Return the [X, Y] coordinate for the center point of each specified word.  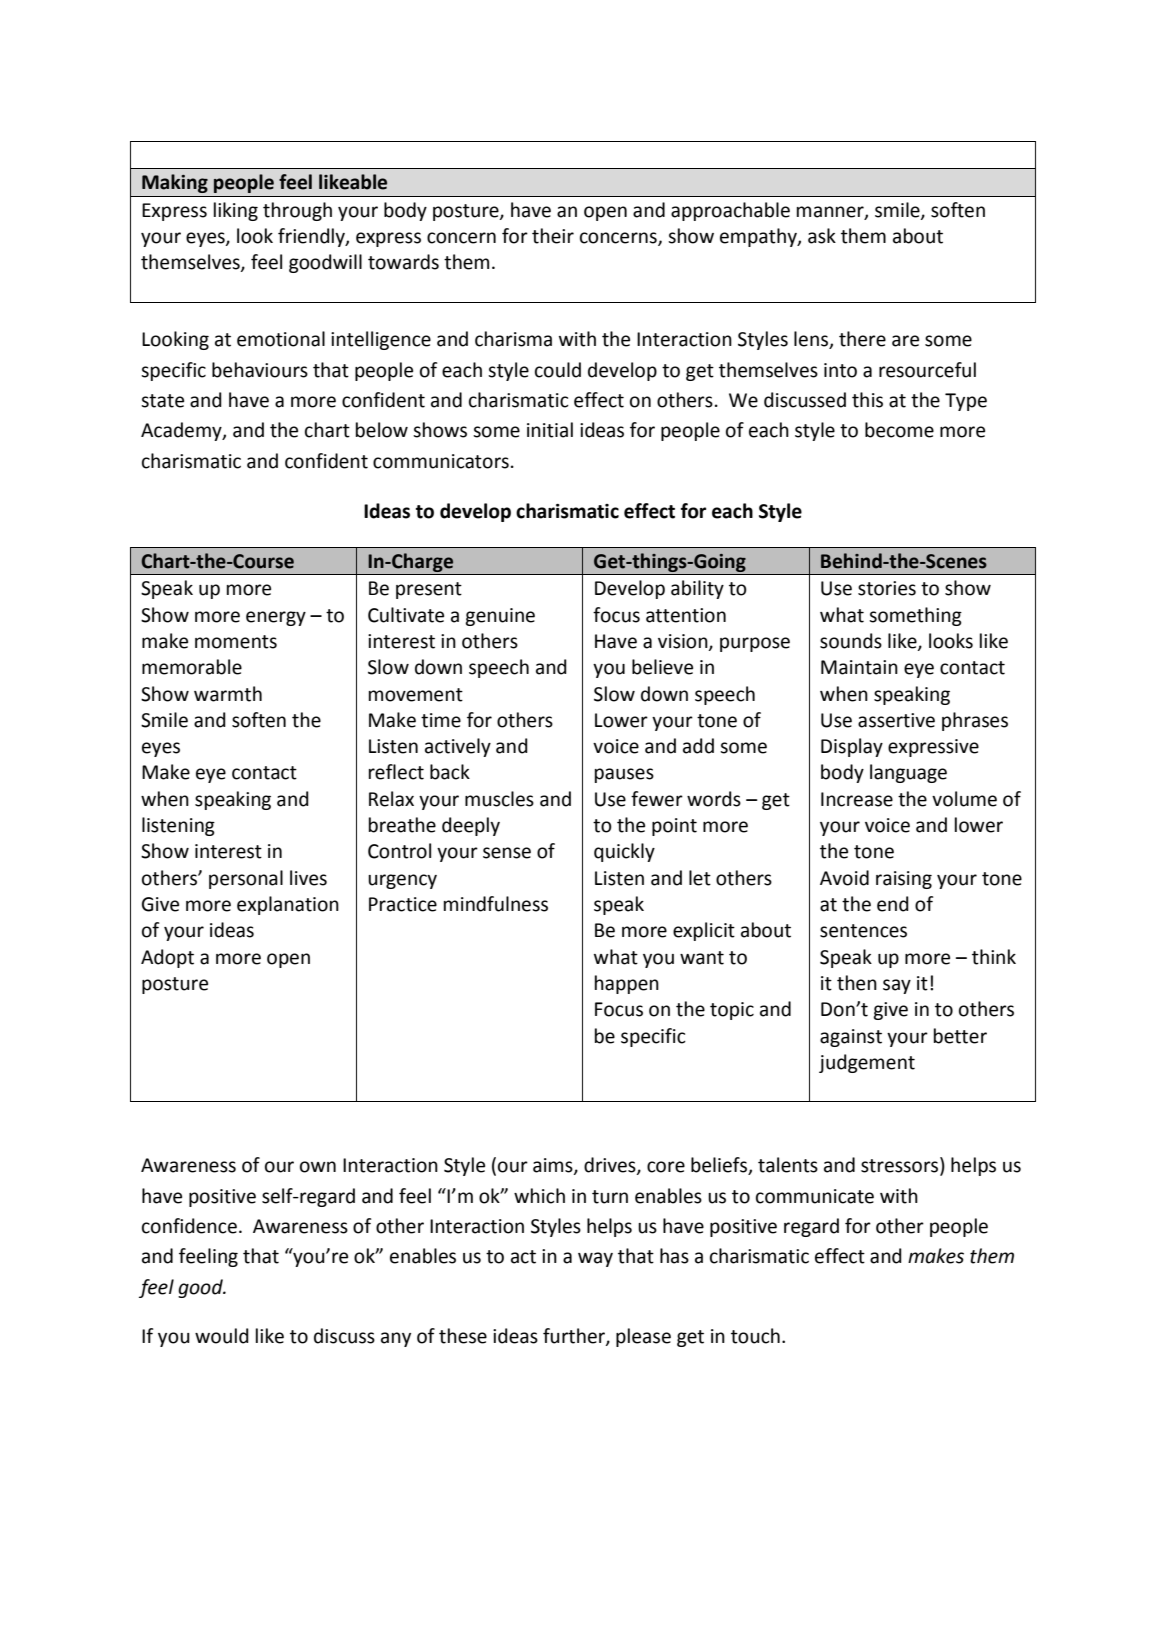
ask [822, 236]
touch [755, 1336]
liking [236, 211]
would [222, 1336]
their [553, 236]
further [575, 1337]
